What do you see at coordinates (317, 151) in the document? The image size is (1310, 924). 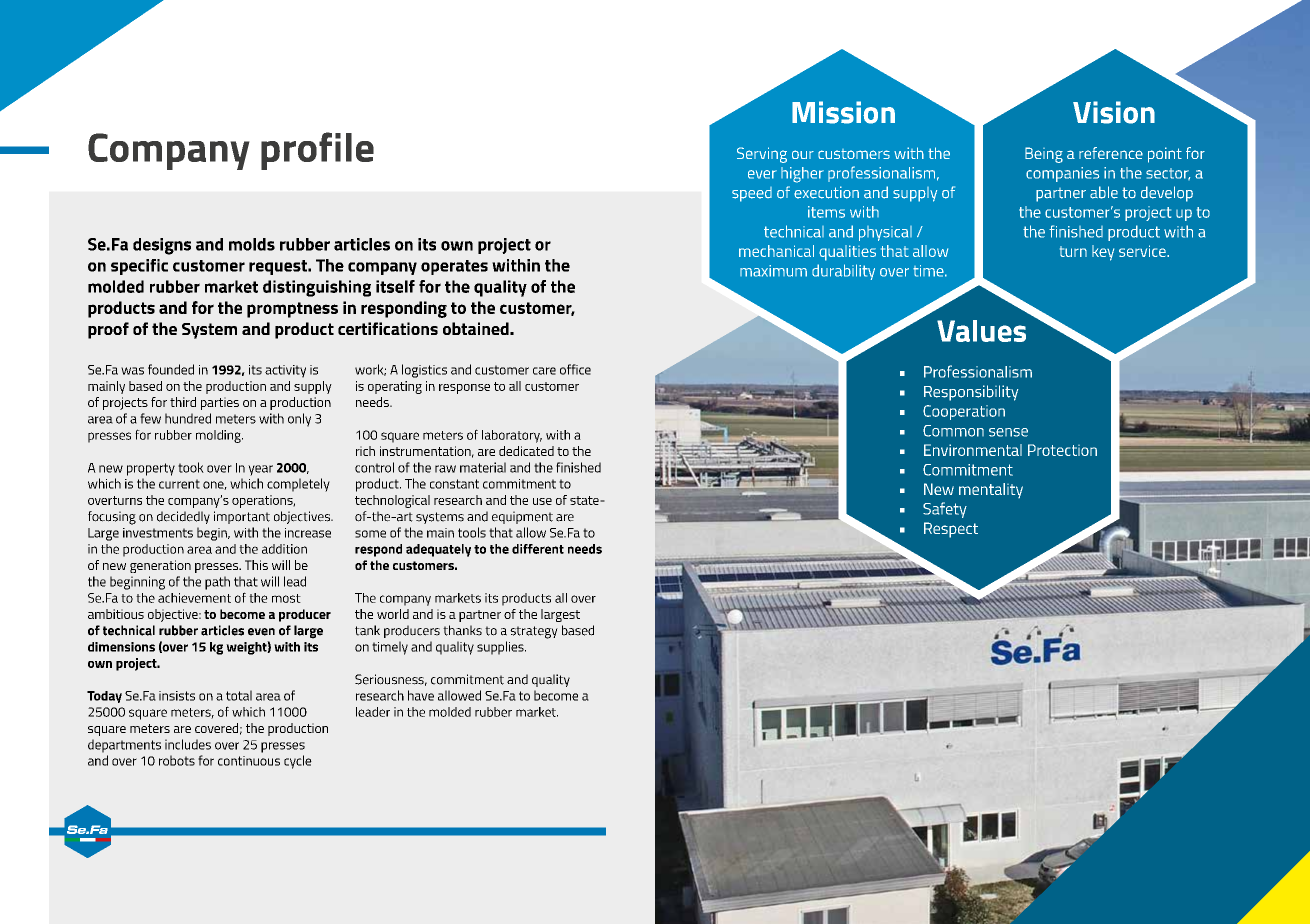 I see `profile` at bounding box center [317, 151].
